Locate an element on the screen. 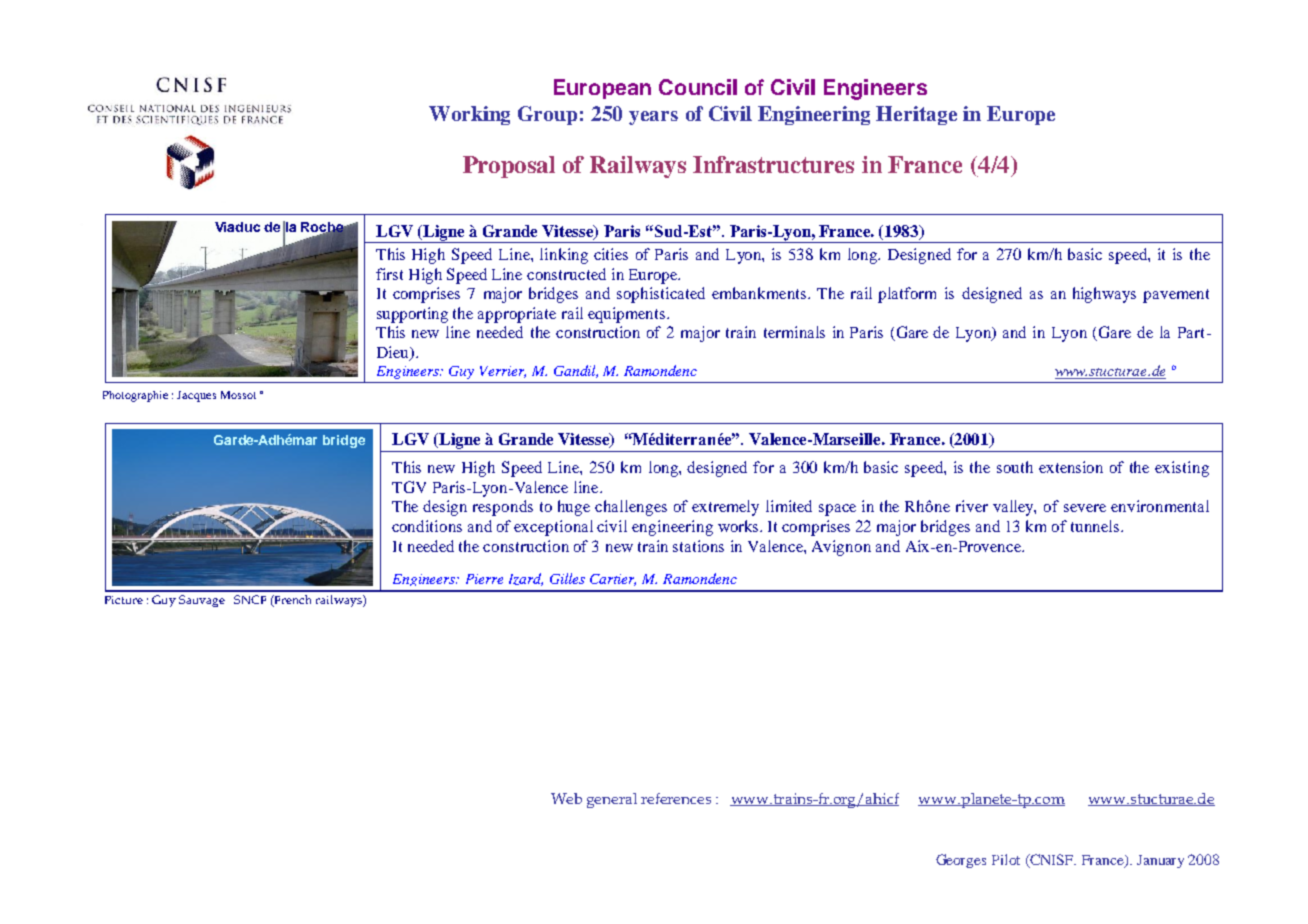  Working is located at coordinates (469, 115).
